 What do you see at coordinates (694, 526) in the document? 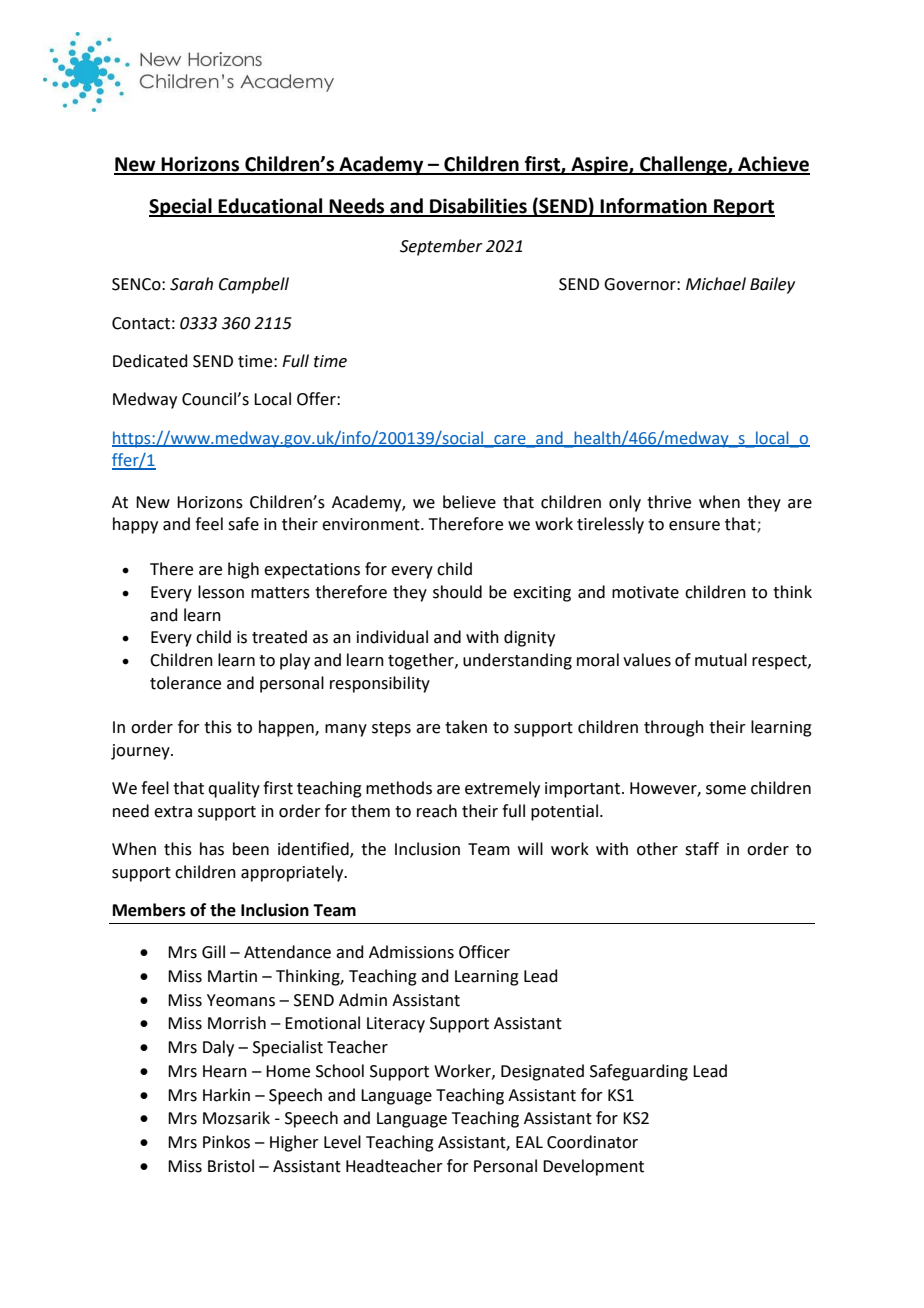
I see `ensure` at bounding box center [694, 526].
